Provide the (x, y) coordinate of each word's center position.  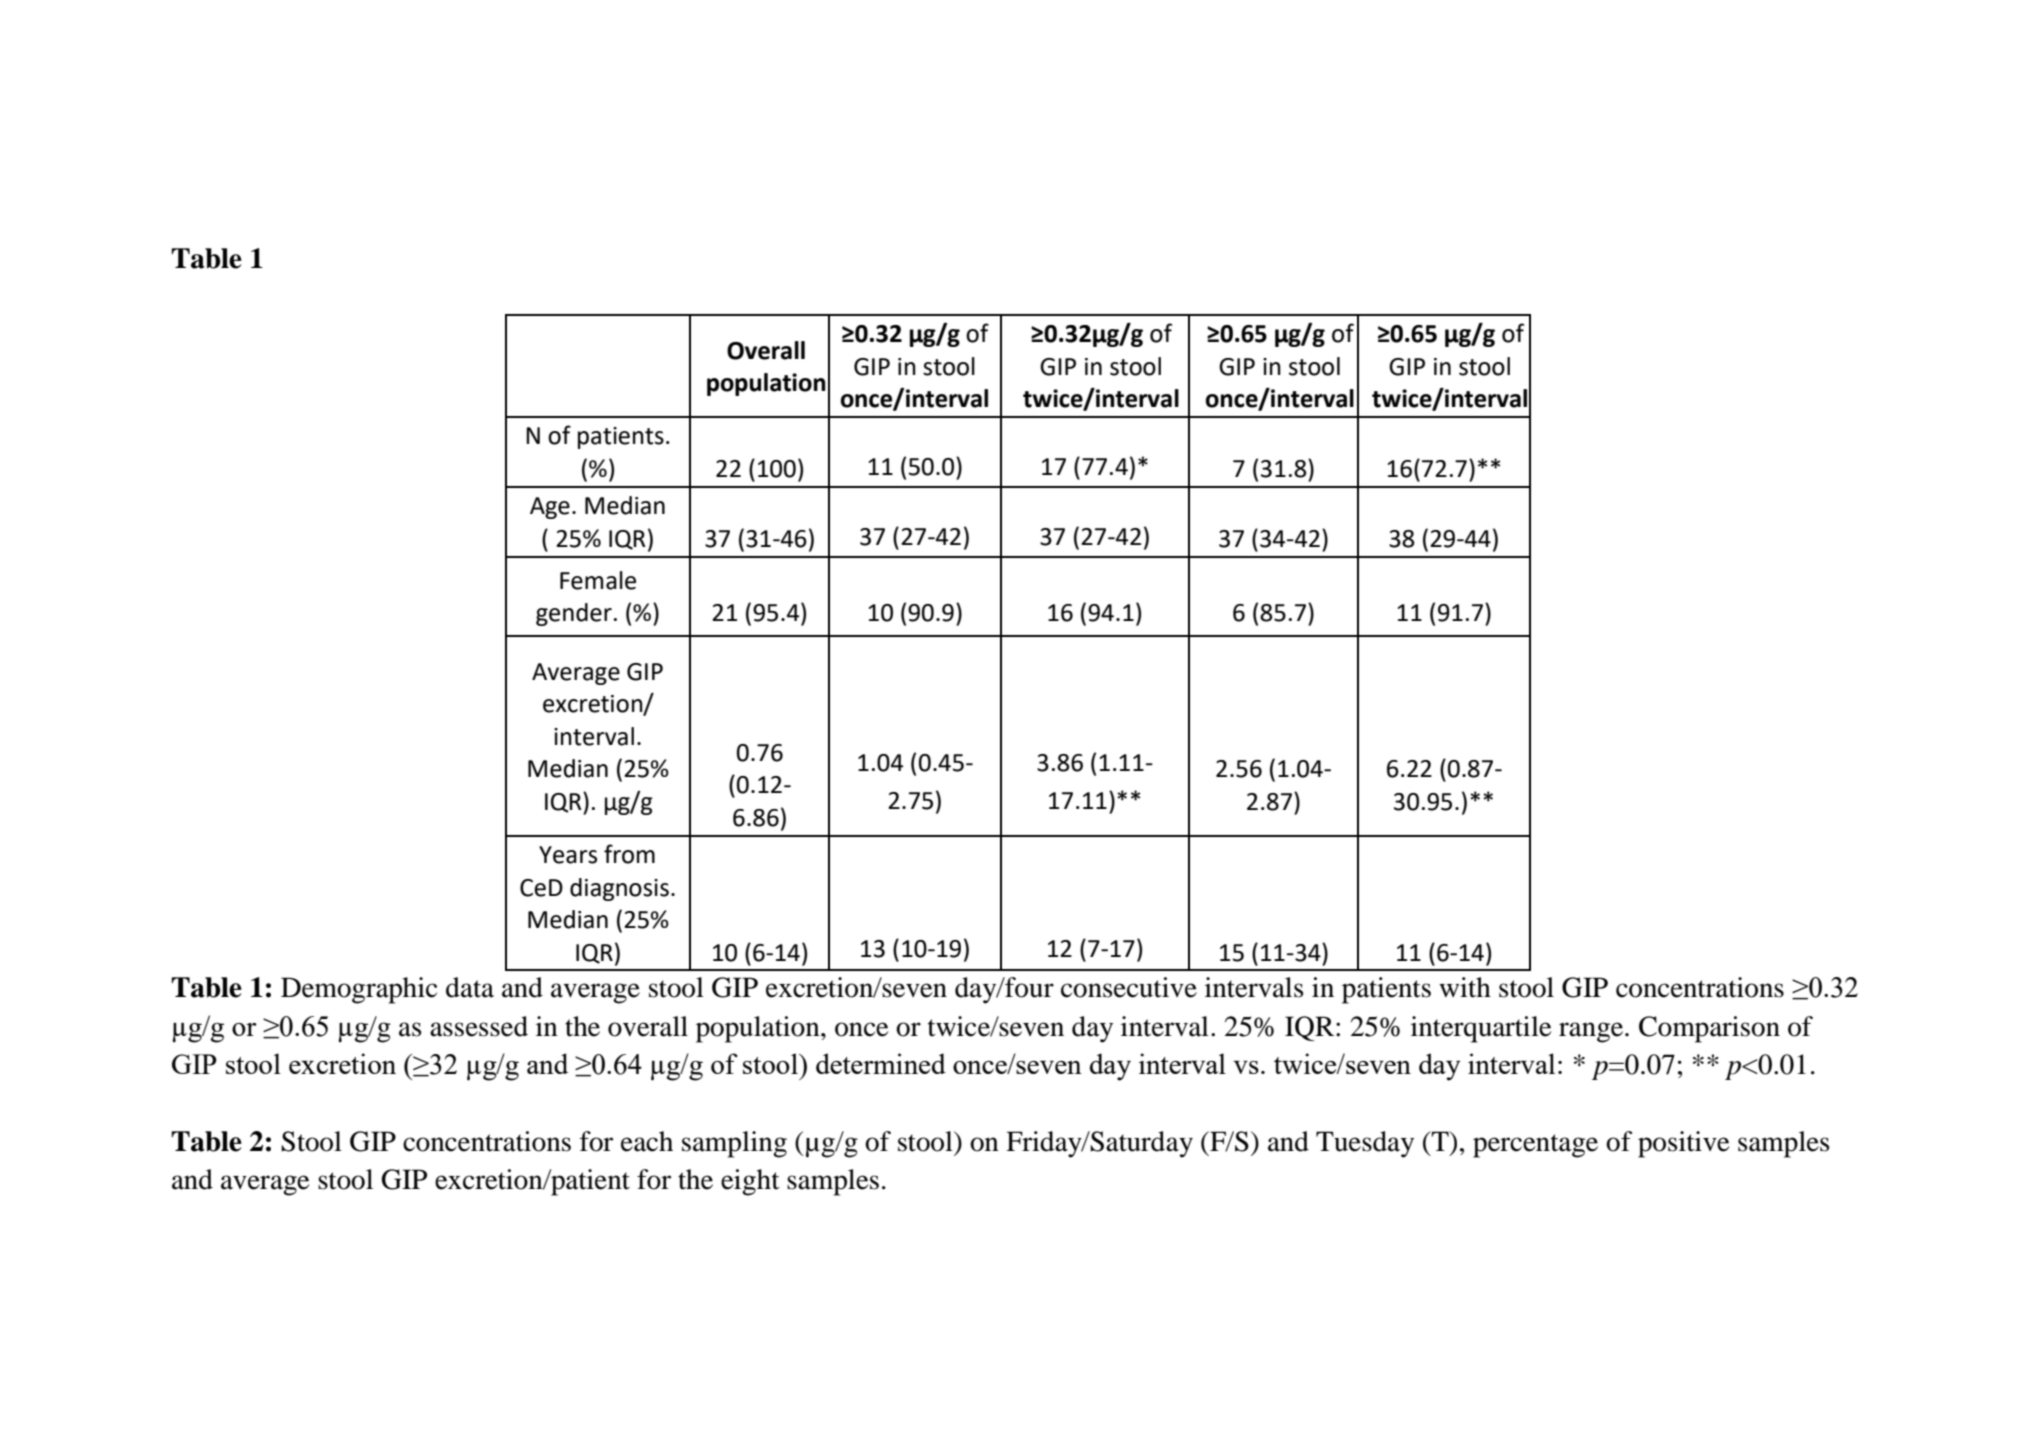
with (1465, 987)
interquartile (1481, 1029)
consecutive (1129, 987)
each (647, 1141)
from (629, 854)
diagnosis (619, 889)
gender (574, 614)
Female (598, 580)
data (470, 987)
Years (568, 855)
